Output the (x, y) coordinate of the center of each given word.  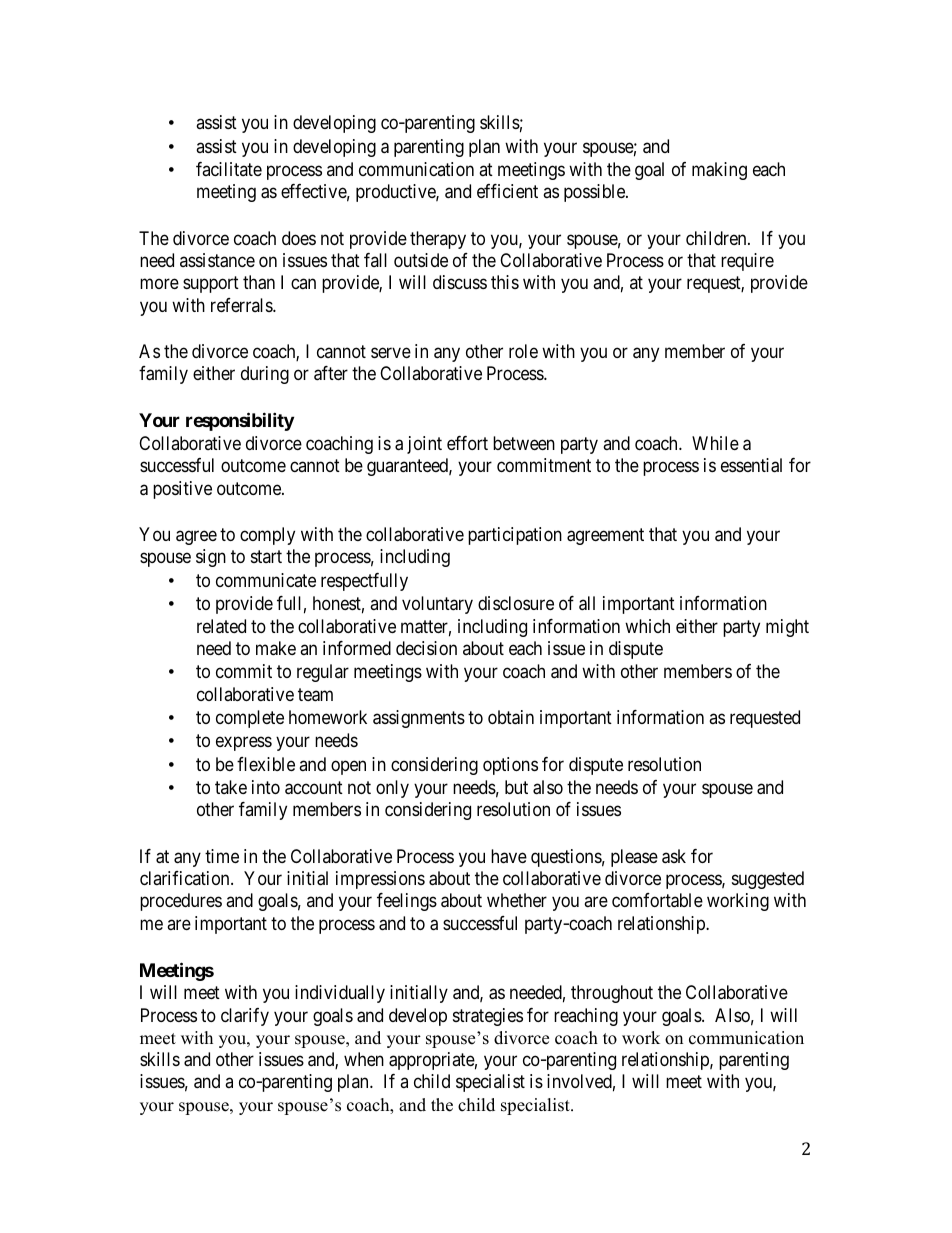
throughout (612, 994)
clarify (245, 1017)
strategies (488, 1017)
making (719, 171)
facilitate (229, 169)
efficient (507, 191)
